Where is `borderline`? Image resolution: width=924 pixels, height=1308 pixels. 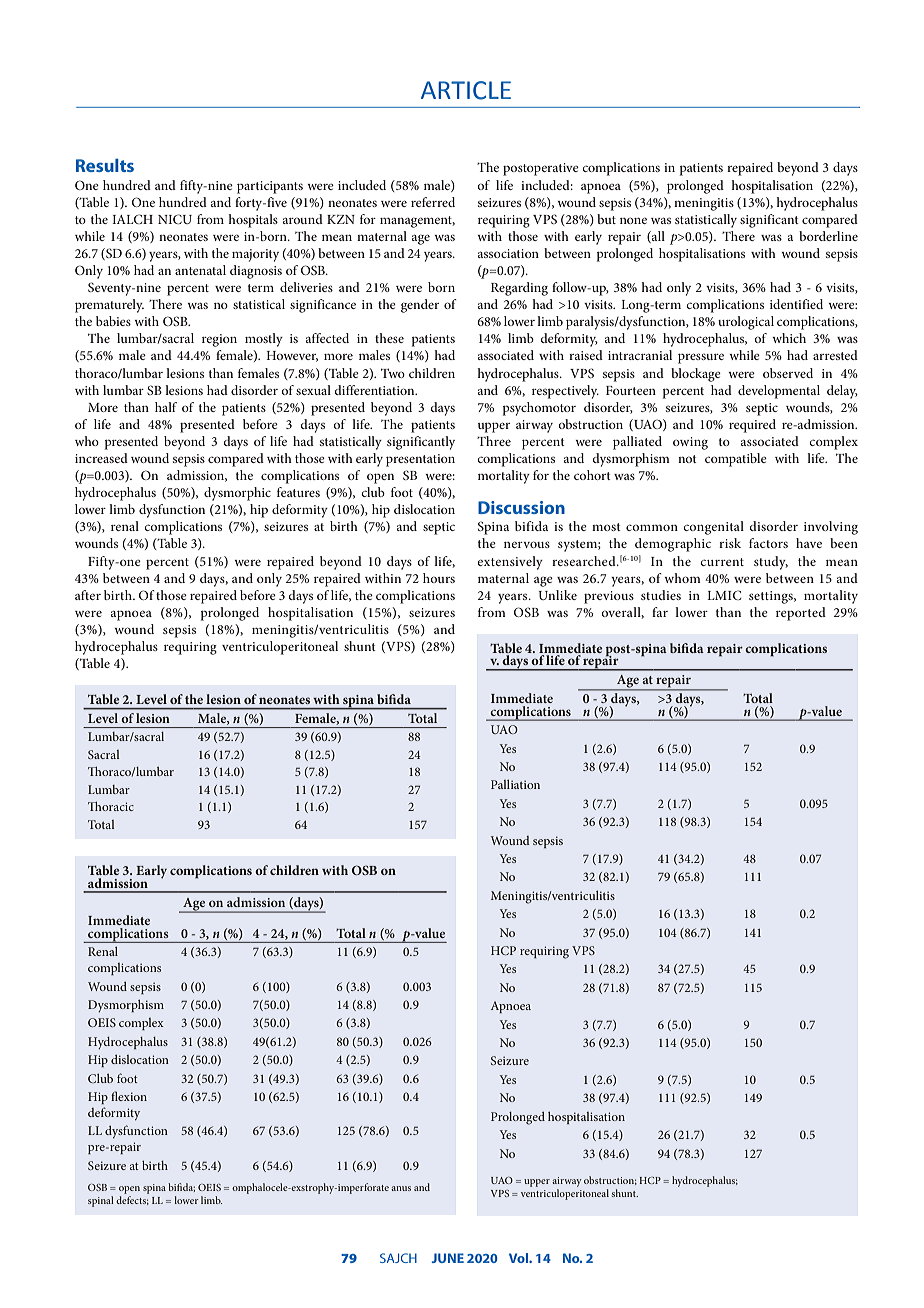
borderline is located at coordinates (828, 236).
